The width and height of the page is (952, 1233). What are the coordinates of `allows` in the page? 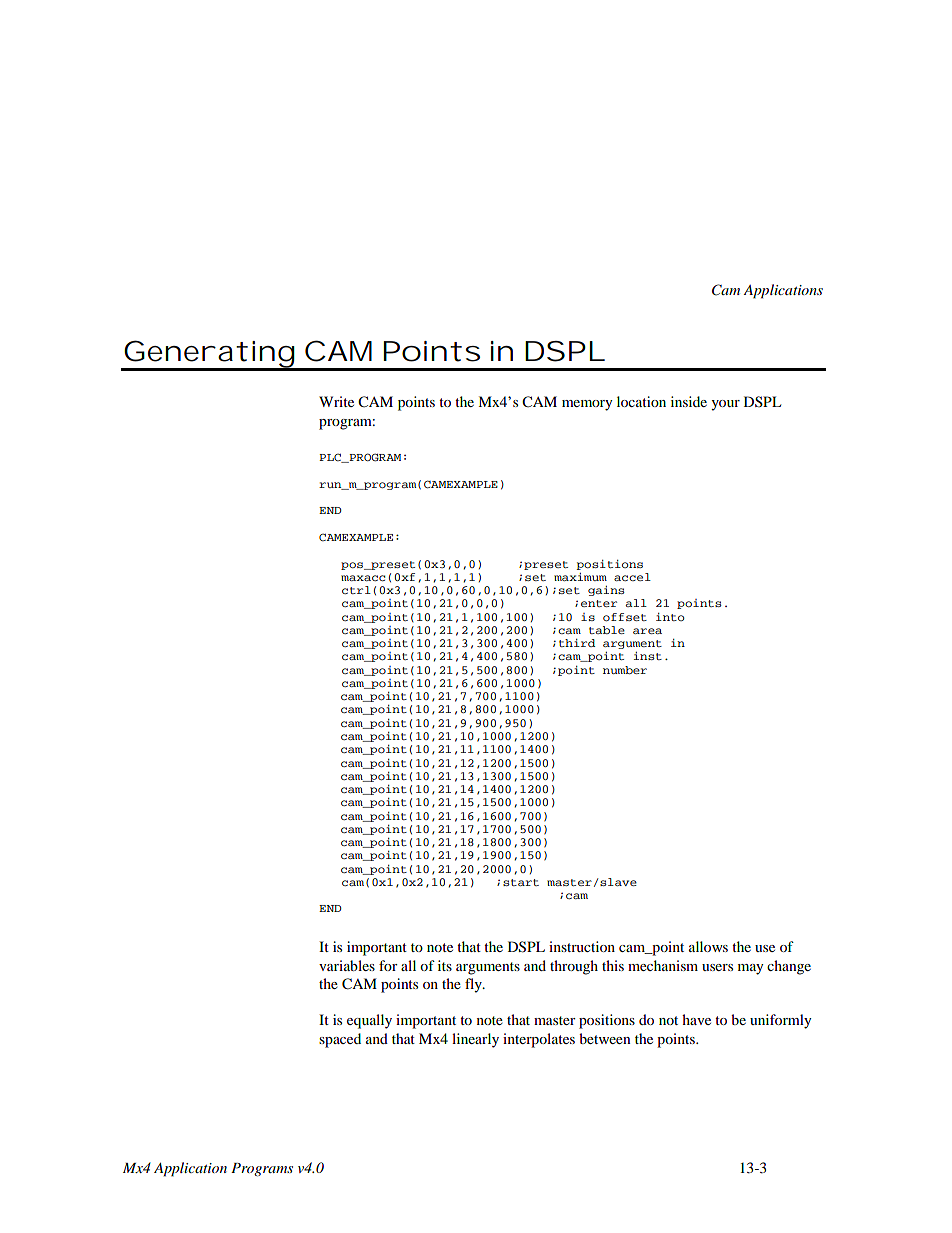 It's located at (708, 946).
